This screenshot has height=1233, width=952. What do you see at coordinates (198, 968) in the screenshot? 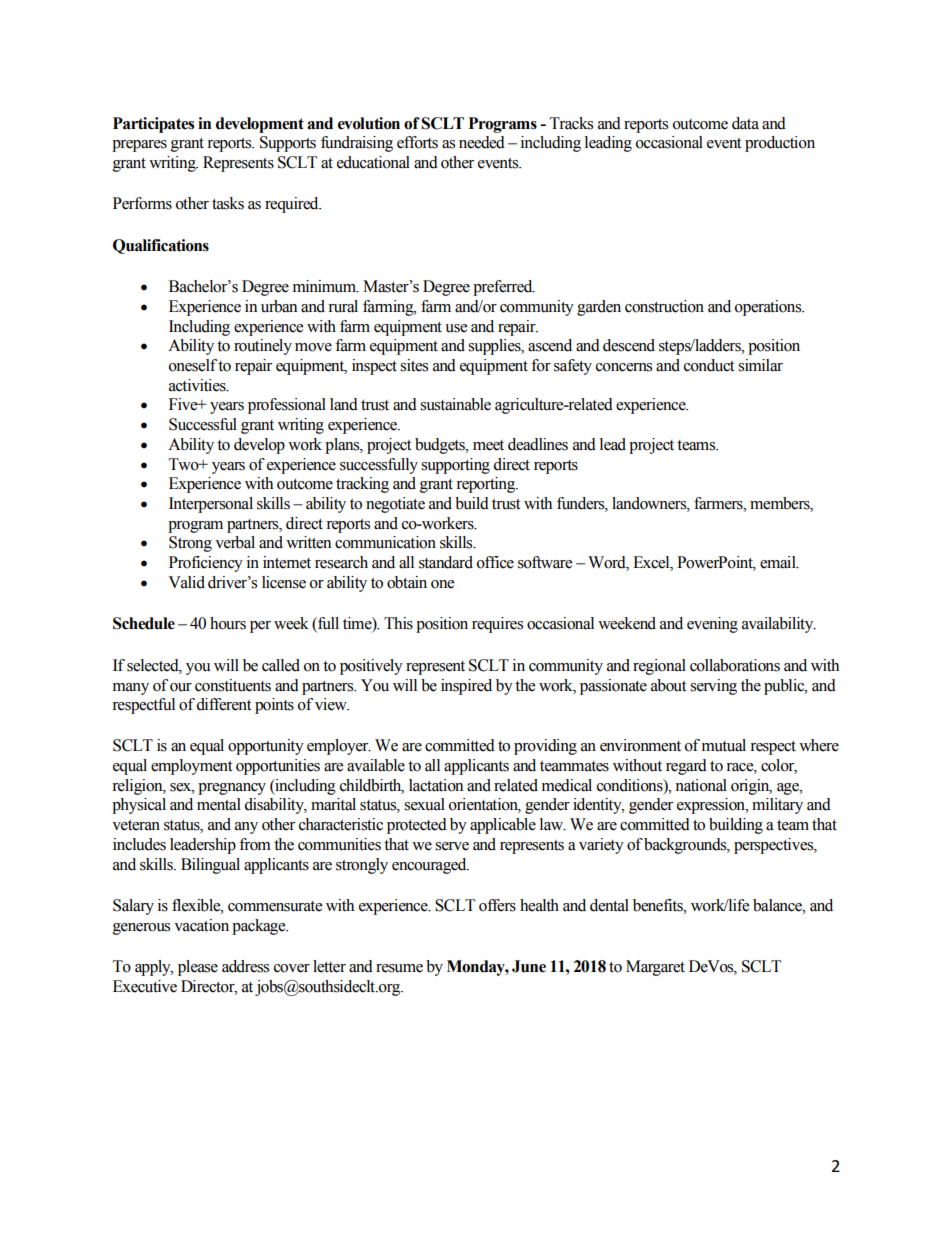
I see `please` at bounding box center [198, 968].
